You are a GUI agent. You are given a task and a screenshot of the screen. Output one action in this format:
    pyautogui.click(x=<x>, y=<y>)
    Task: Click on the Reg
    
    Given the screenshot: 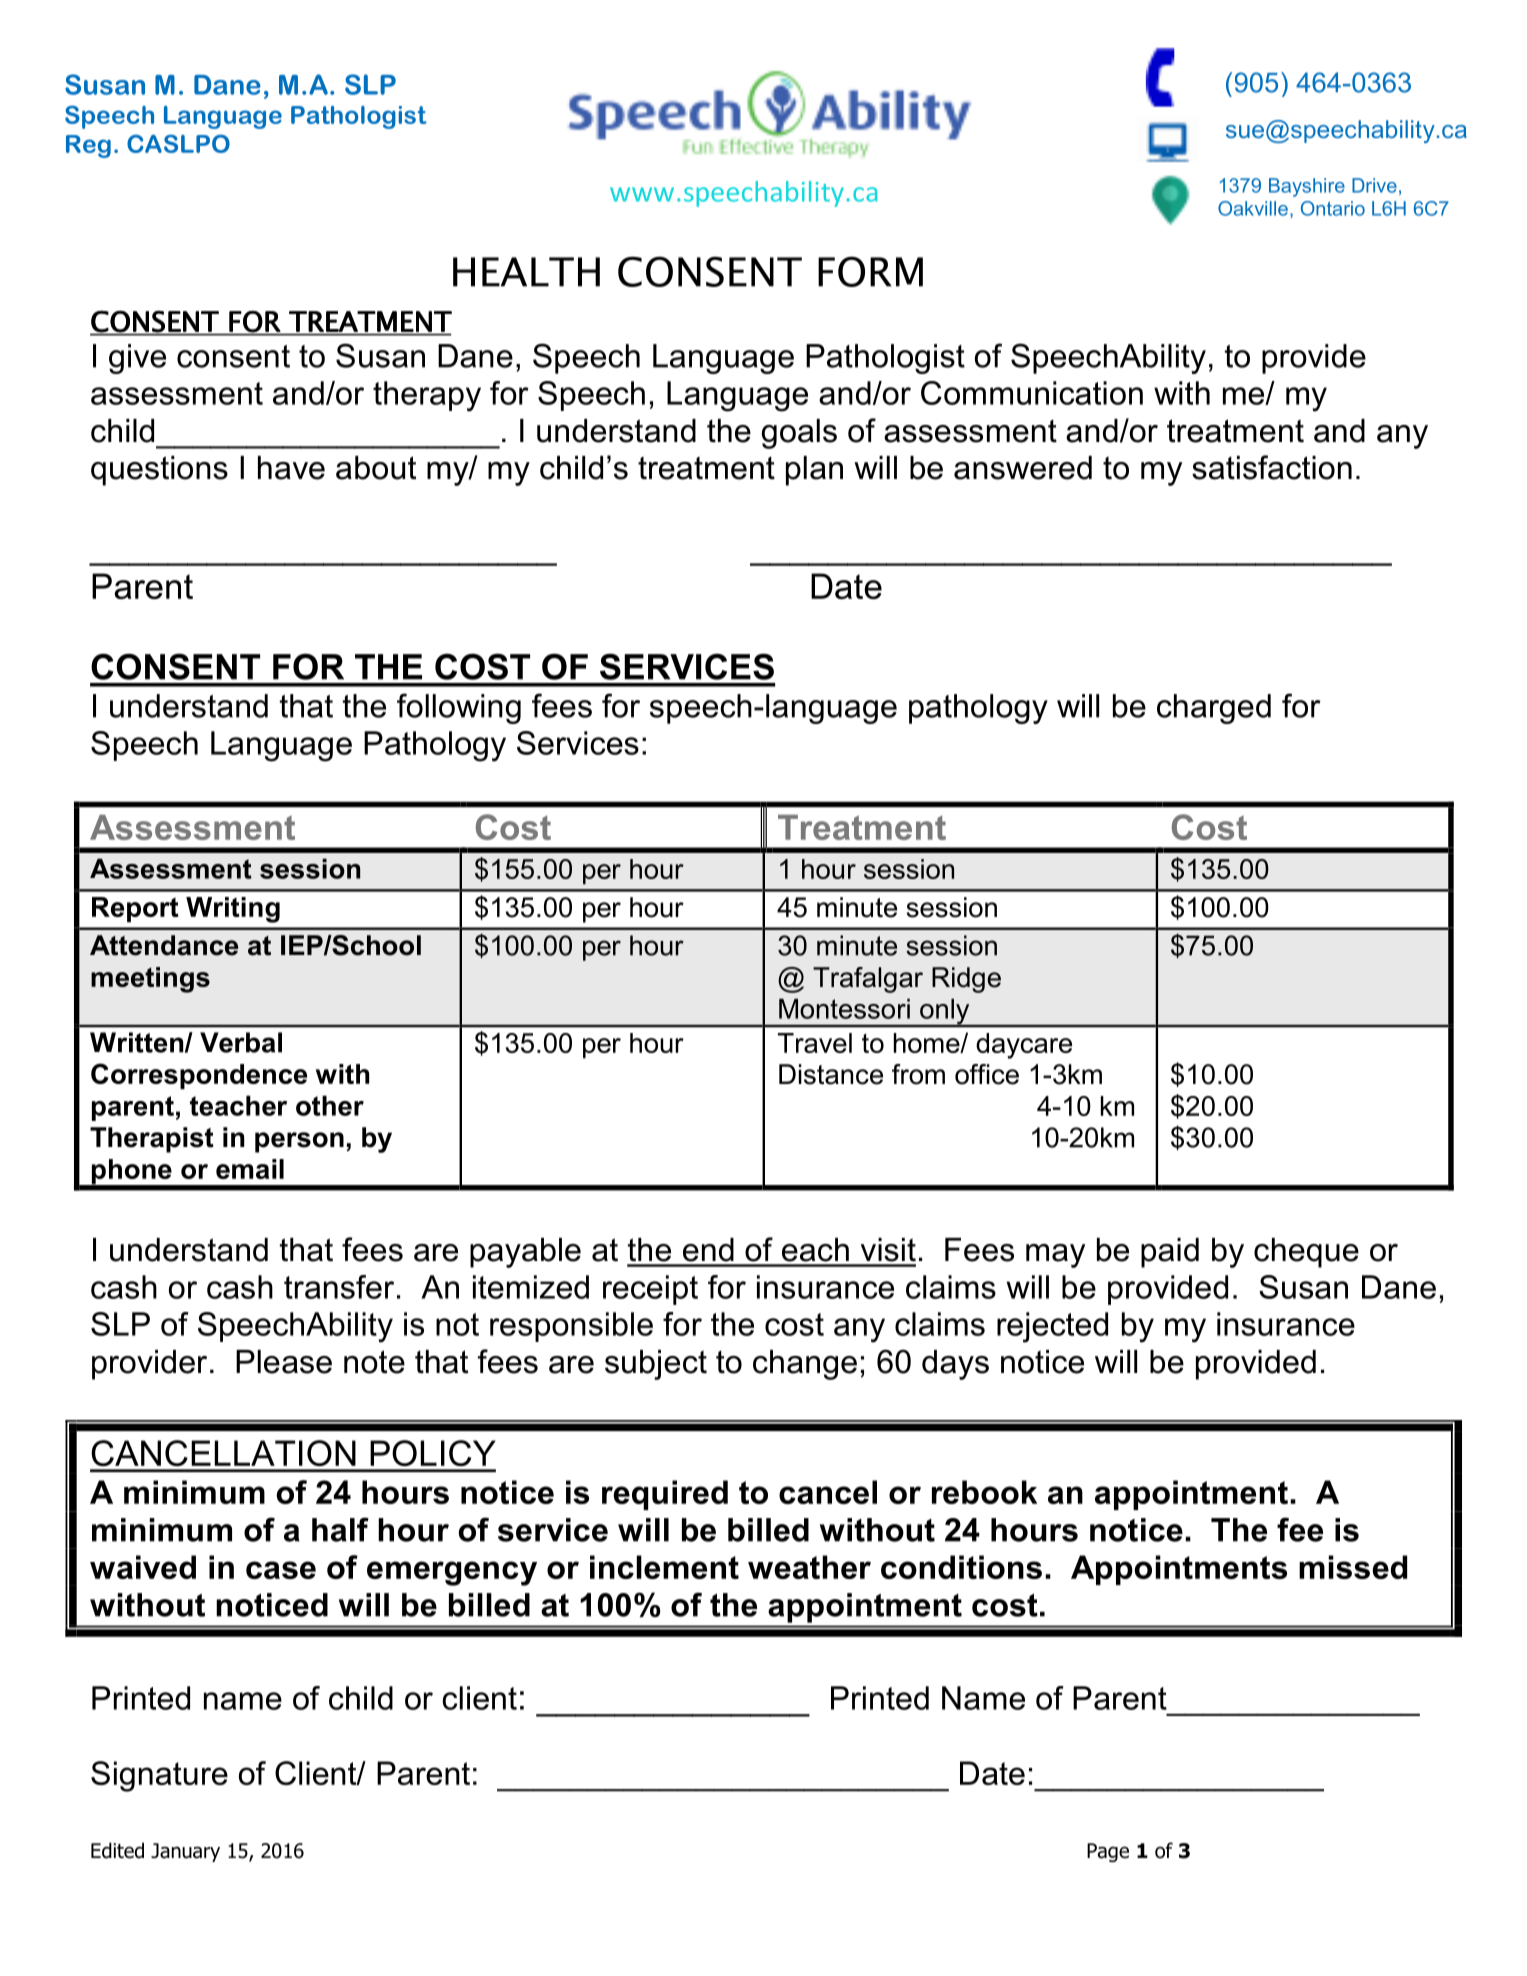 What is the action you would take?
    pyautogui.click(x=88, y=146)
